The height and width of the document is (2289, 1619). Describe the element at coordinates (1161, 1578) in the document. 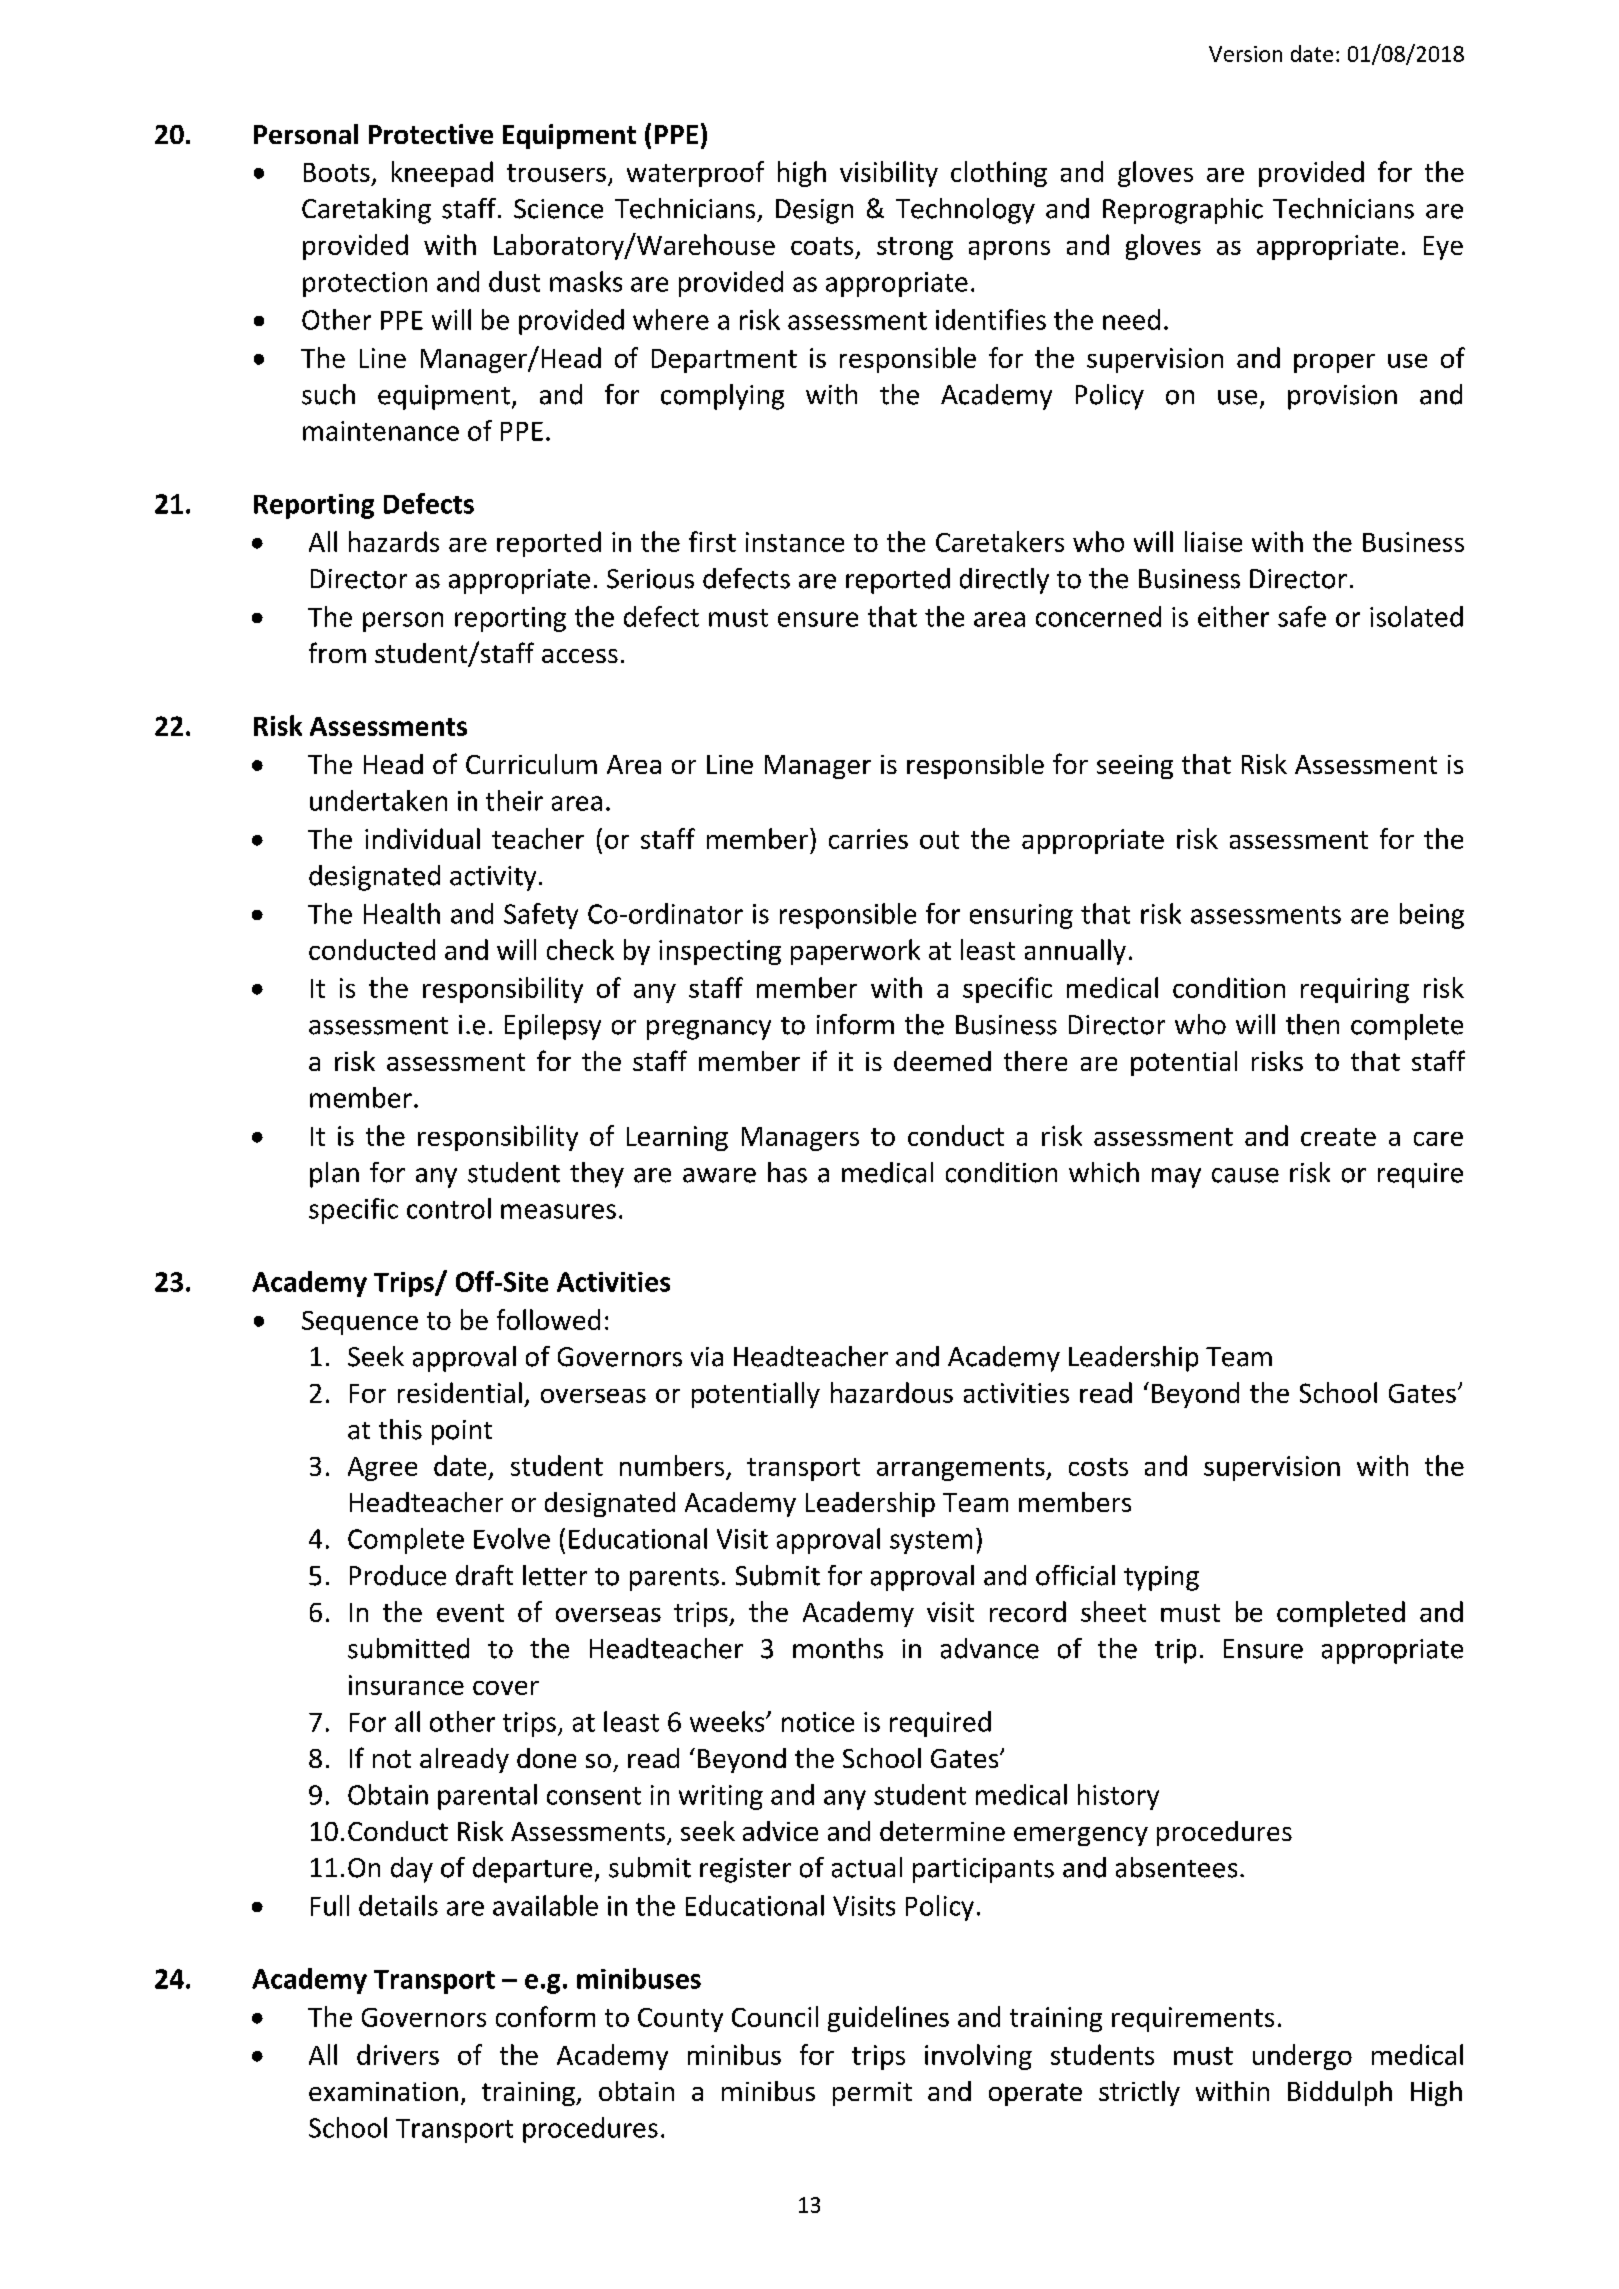

I see `typing` at that location.
